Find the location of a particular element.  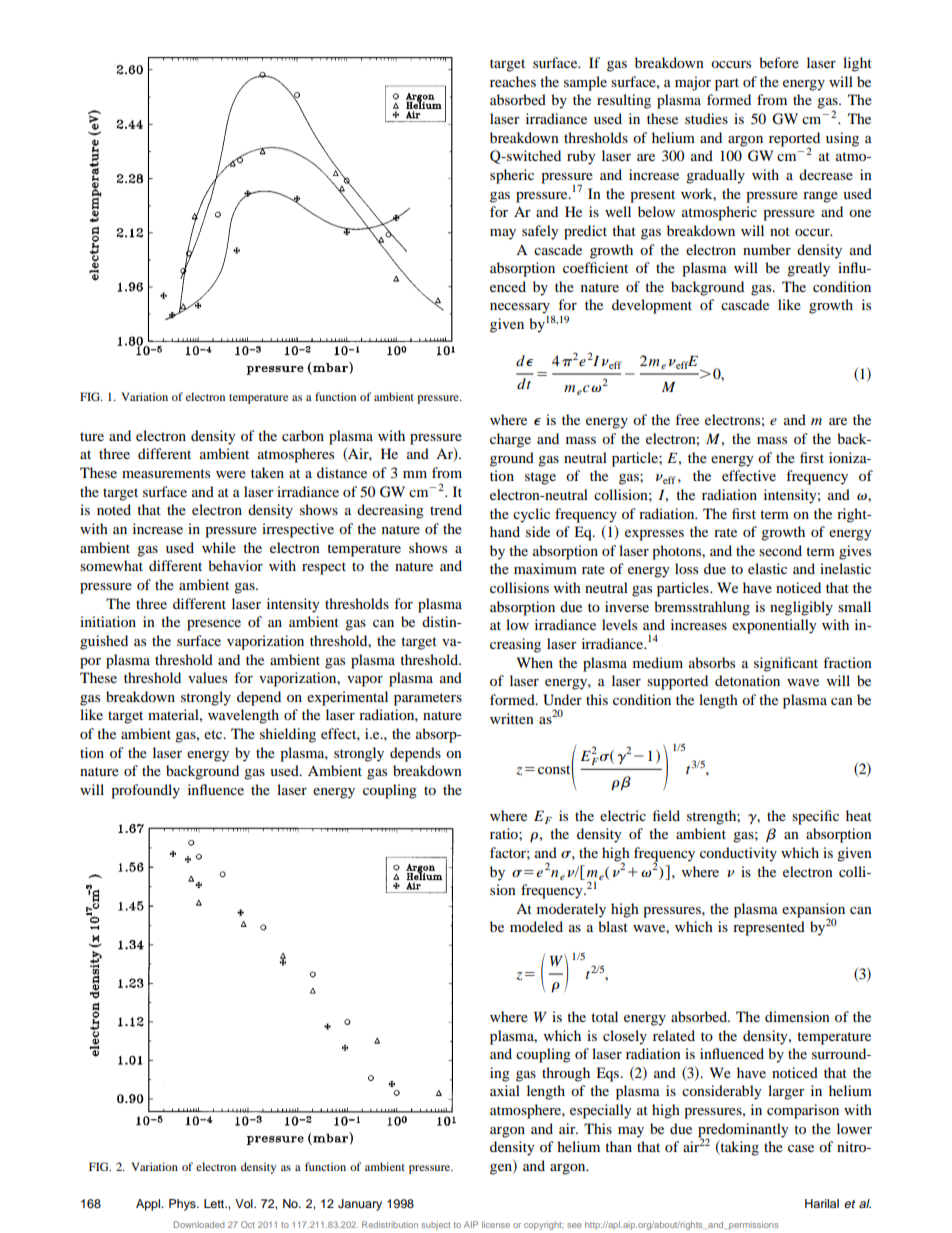

Lett is located at coordinates (215, 1203).
